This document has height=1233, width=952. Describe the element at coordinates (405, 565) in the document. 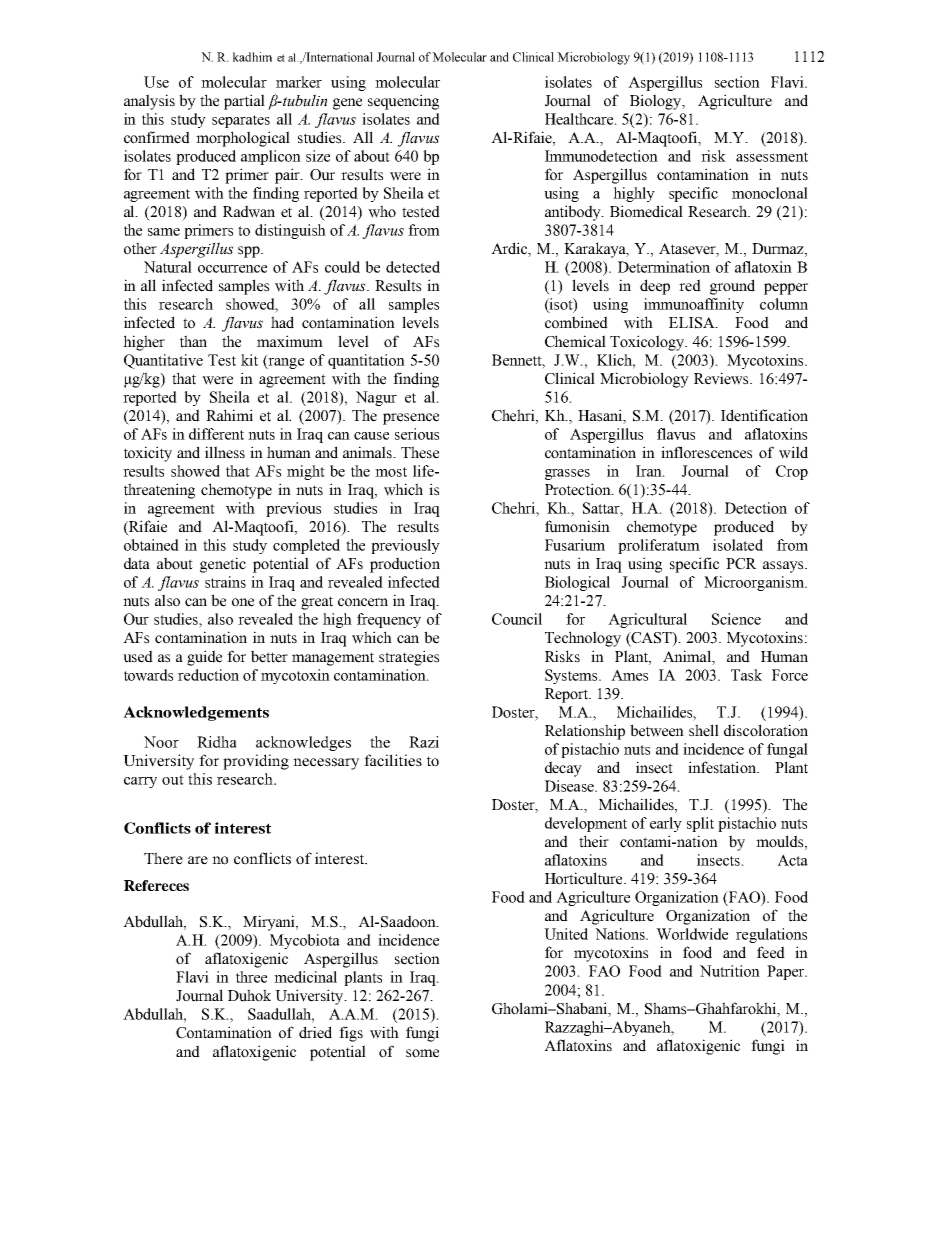

I see `production` at that location.
